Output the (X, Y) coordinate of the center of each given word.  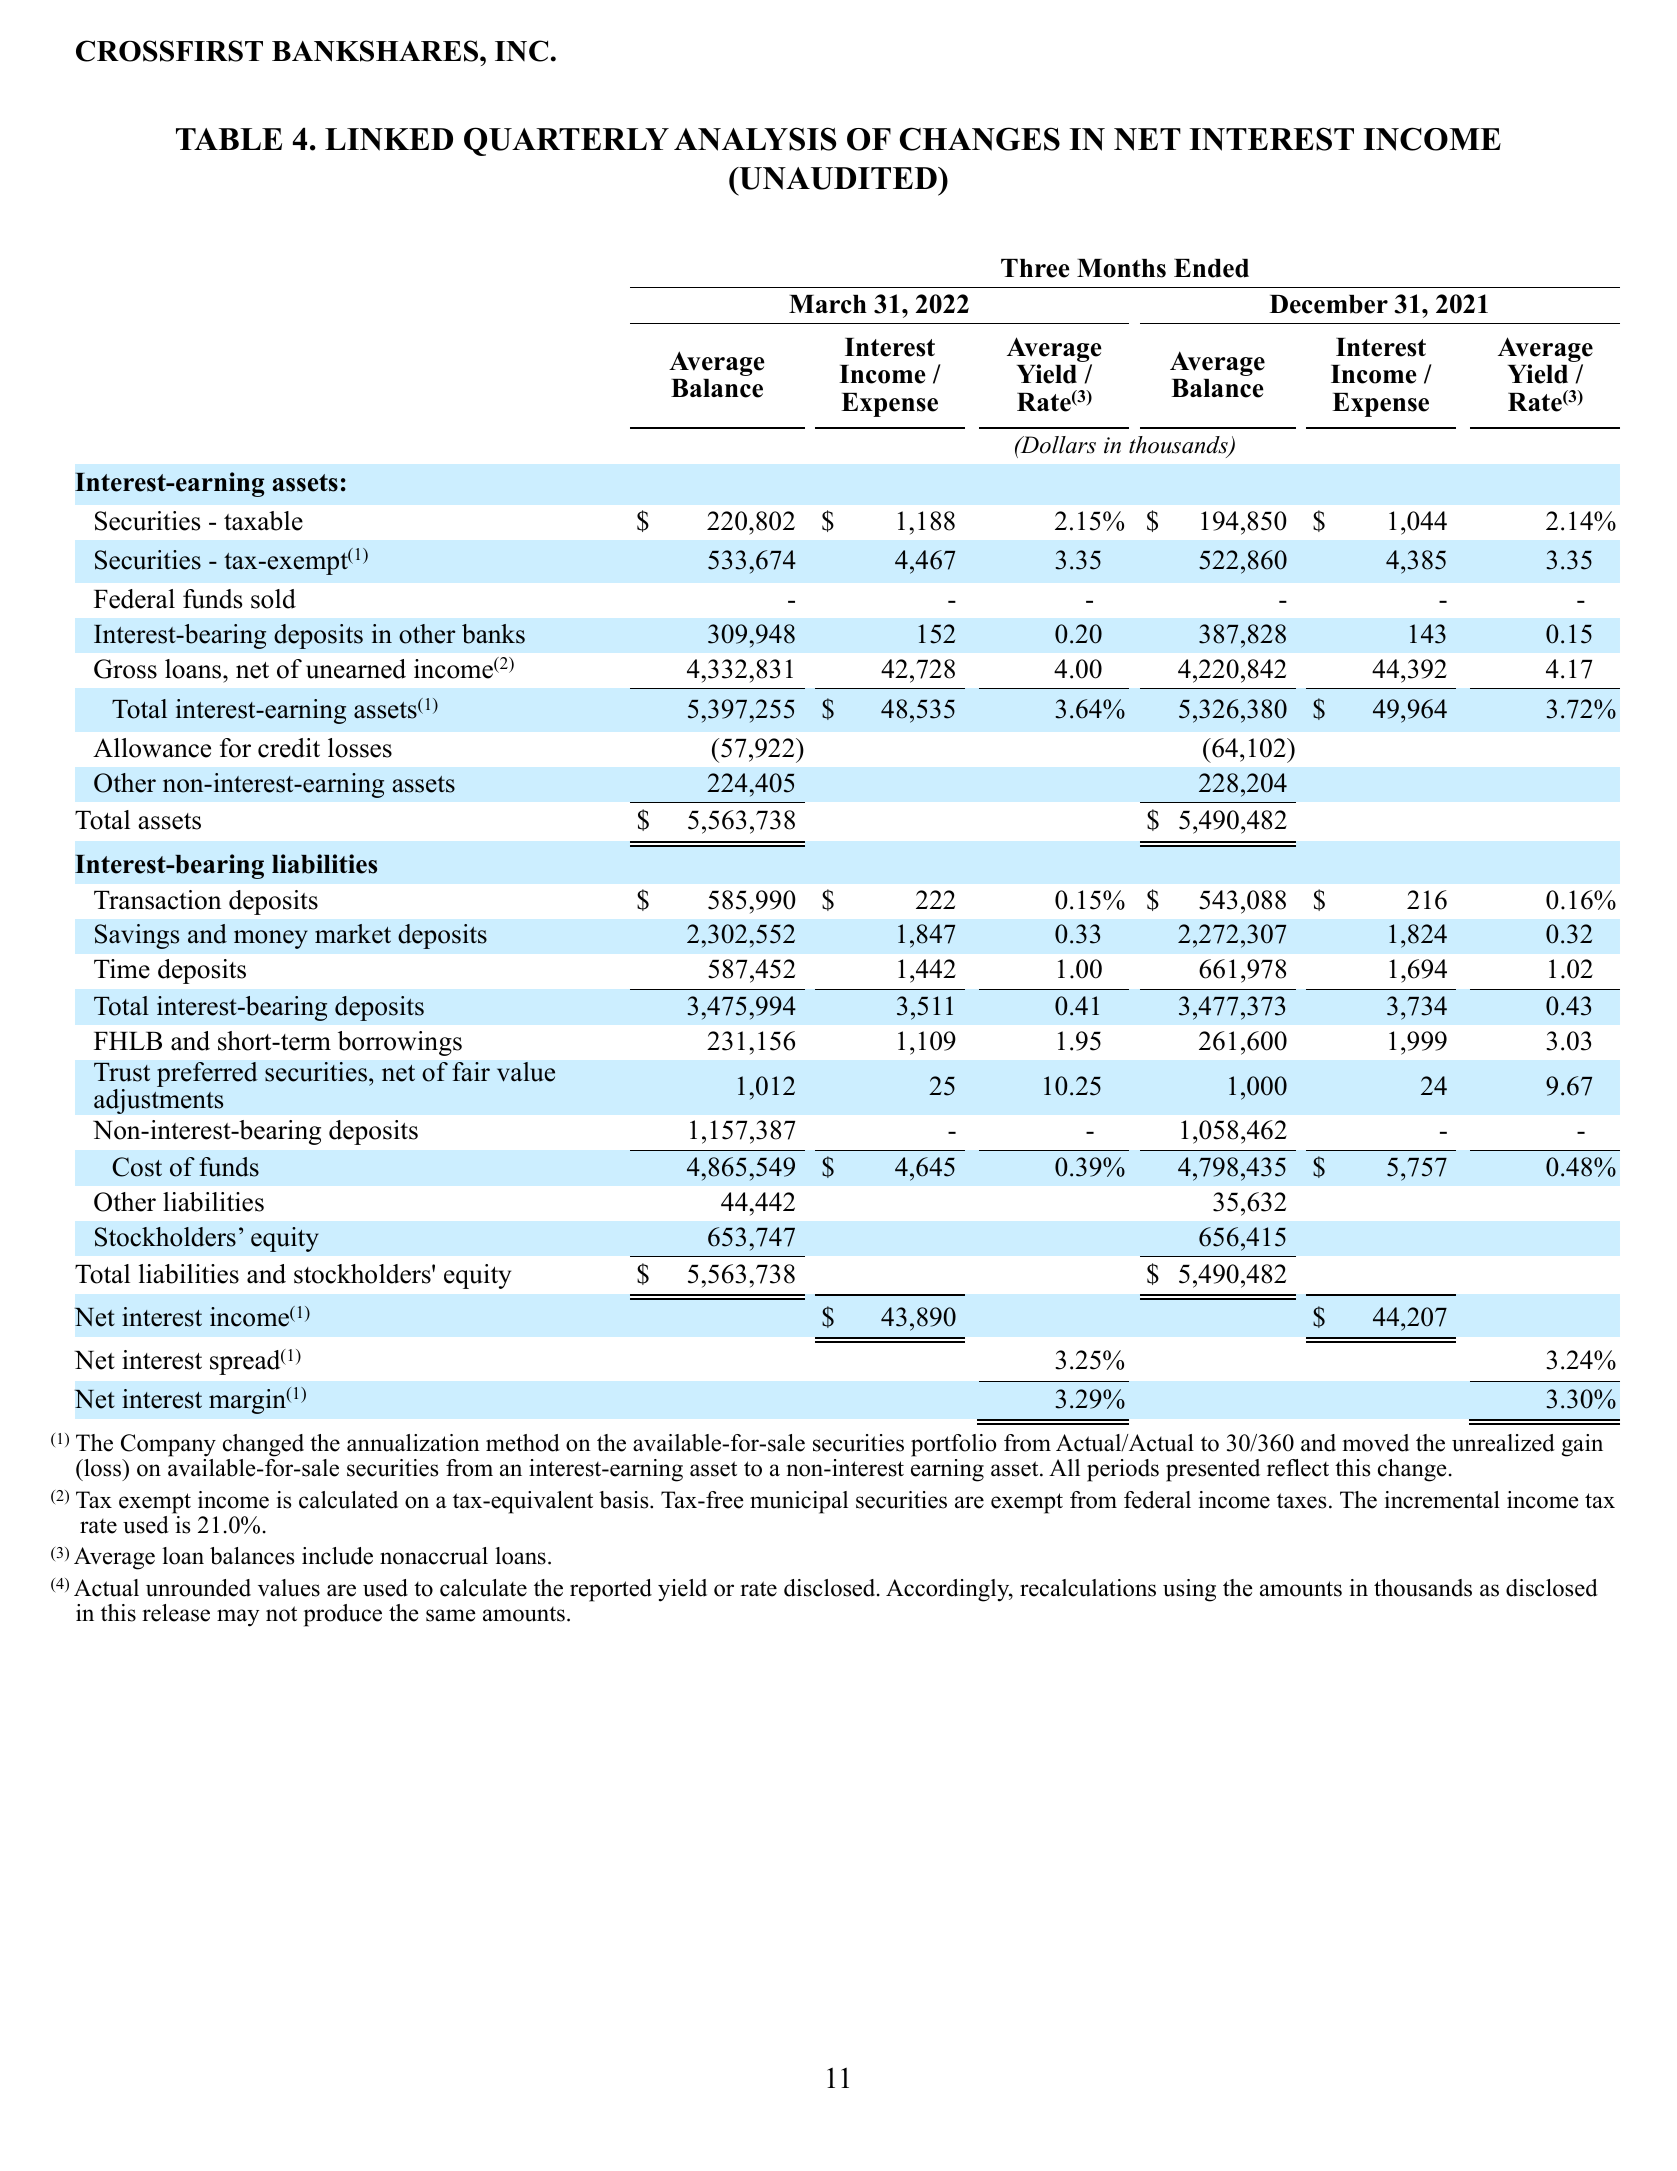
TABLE (229, 139)
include (337, 1556)
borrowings (400, 1043)
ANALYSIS (755, 139)
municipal (799, 1502)
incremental (1442, 1500)
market (353, 934)
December (1328, 304)
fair (471, 1072)
